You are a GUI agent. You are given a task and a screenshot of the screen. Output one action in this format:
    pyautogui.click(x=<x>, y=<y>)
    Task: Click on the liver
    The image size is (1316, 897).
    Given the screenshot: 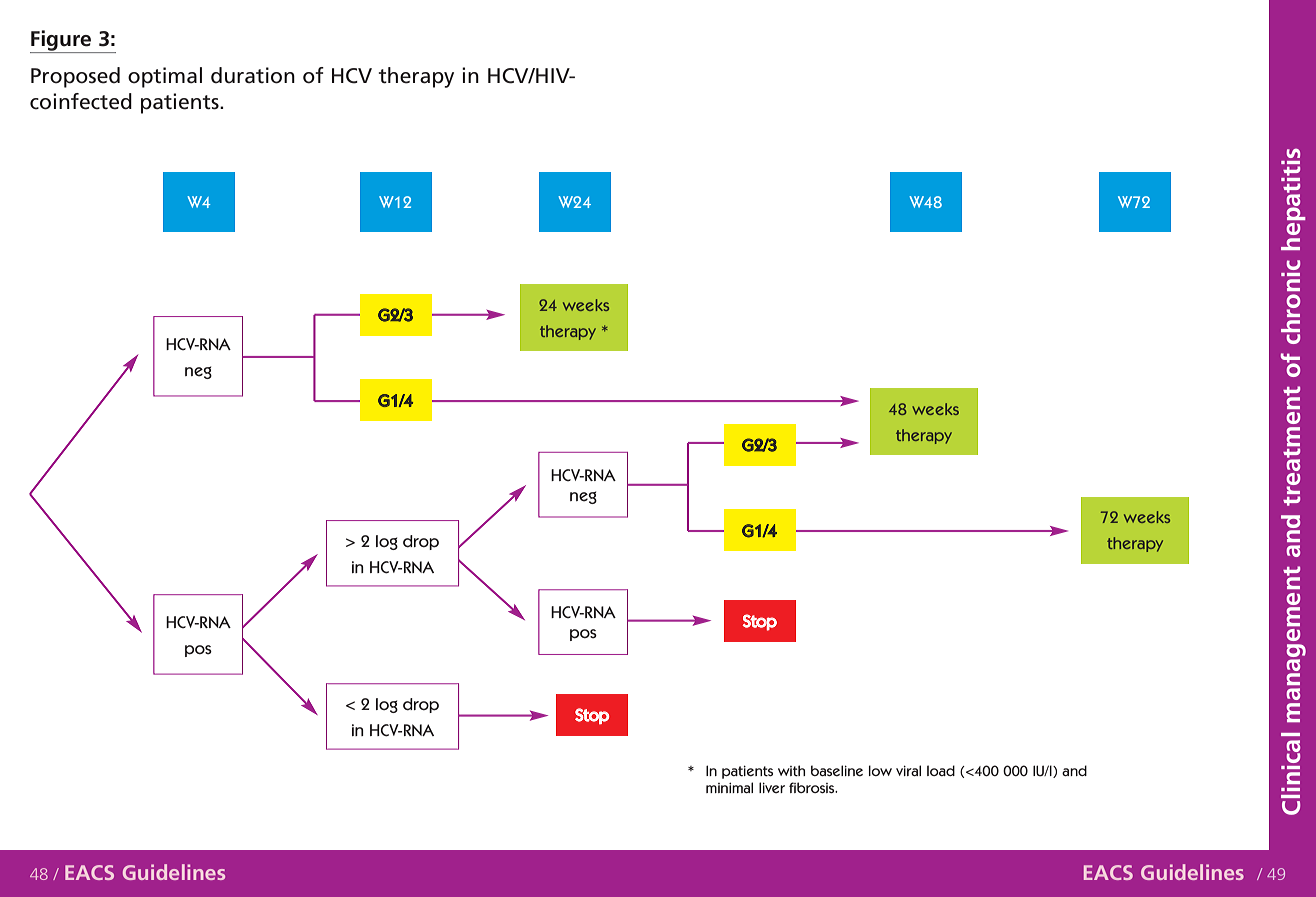 What is the action you would take?
    pyautogui.click(x=772, y=787)
